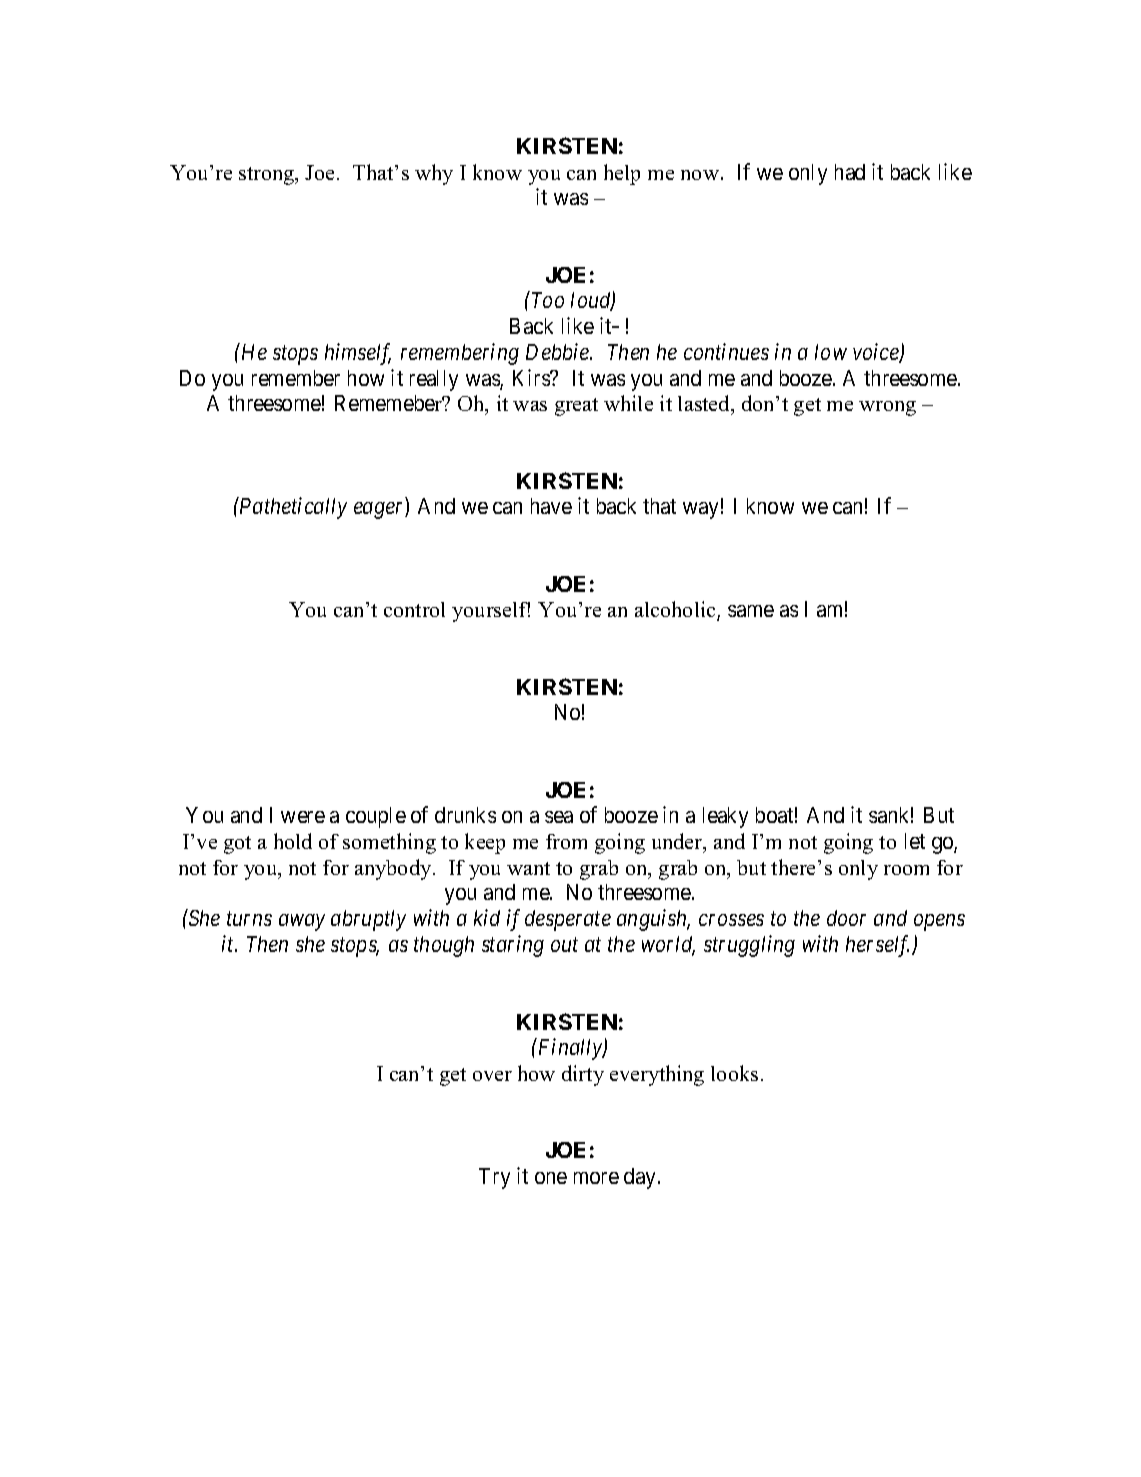 This screenshot has width=1141, height=1477. What do you see at coordinates (494, 1178) in the screenshot?
I see `Try` at bounding box center [494, 1178].
